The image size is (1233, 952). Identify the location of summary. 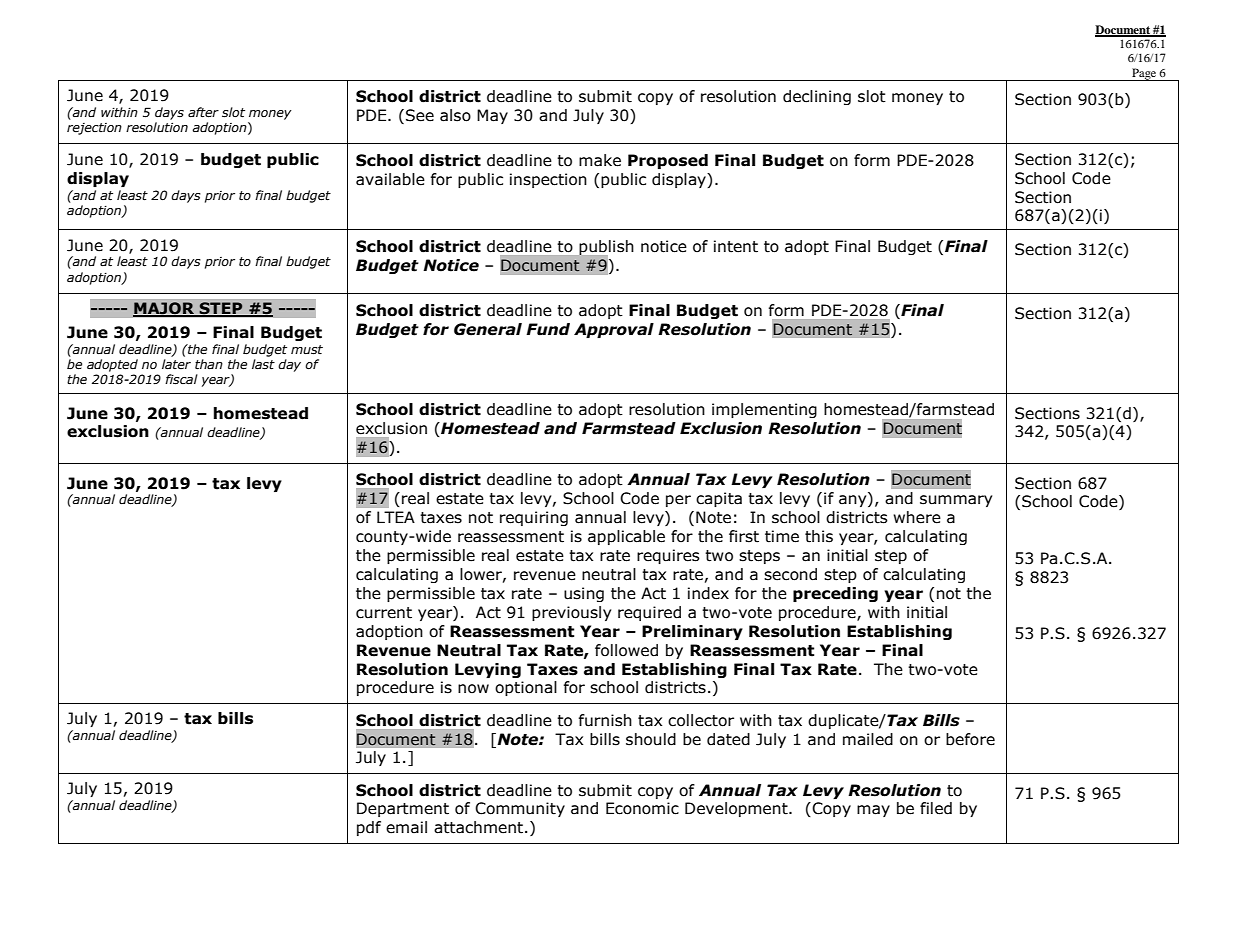
(956, 501).
